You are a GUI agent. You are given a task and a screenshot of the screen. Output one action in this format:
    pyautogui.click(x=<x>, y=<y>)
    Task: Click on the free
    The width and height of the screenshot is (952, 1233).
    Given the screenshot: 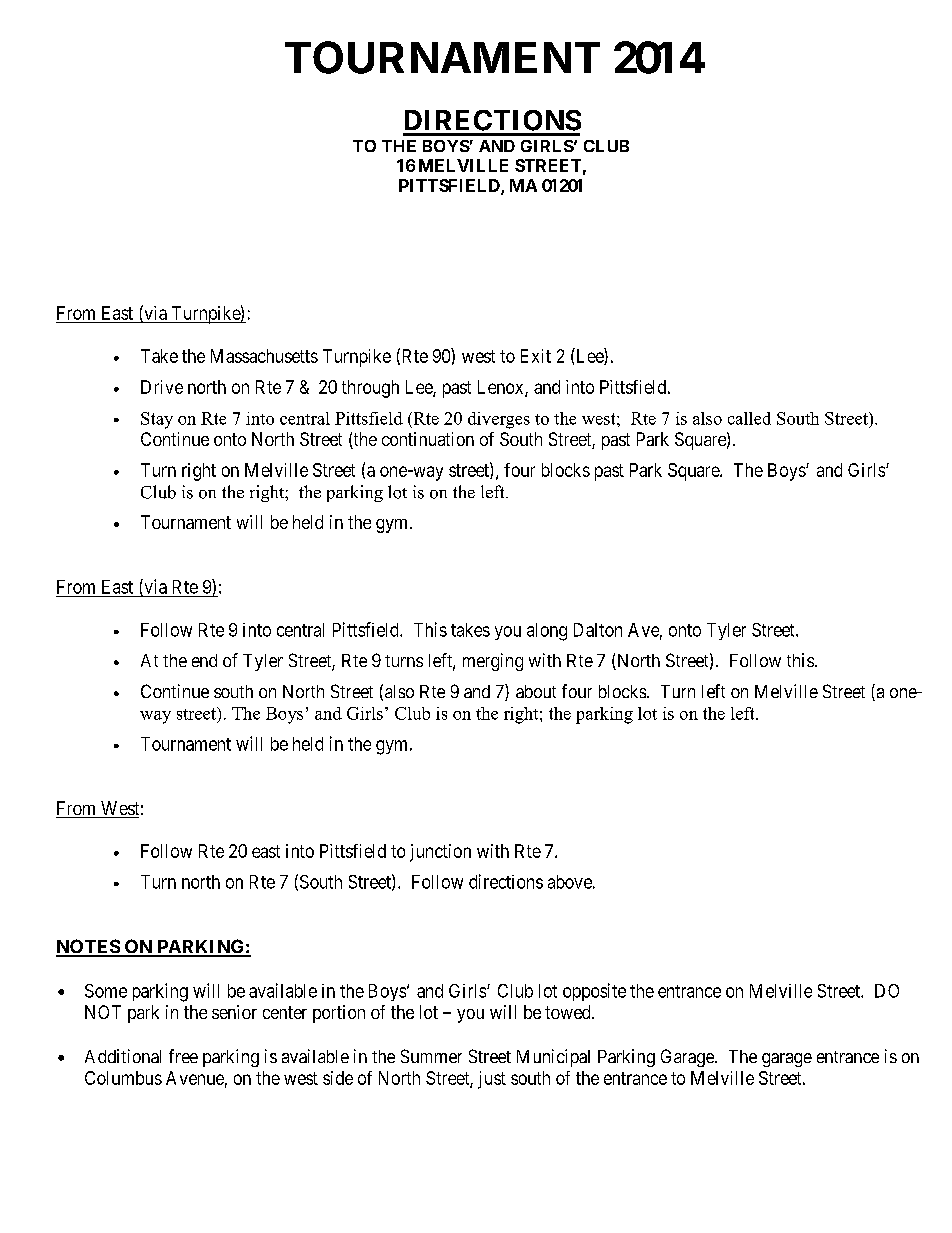 What is the action you would take?
    pyautogui.click(x=183, y=1056)
